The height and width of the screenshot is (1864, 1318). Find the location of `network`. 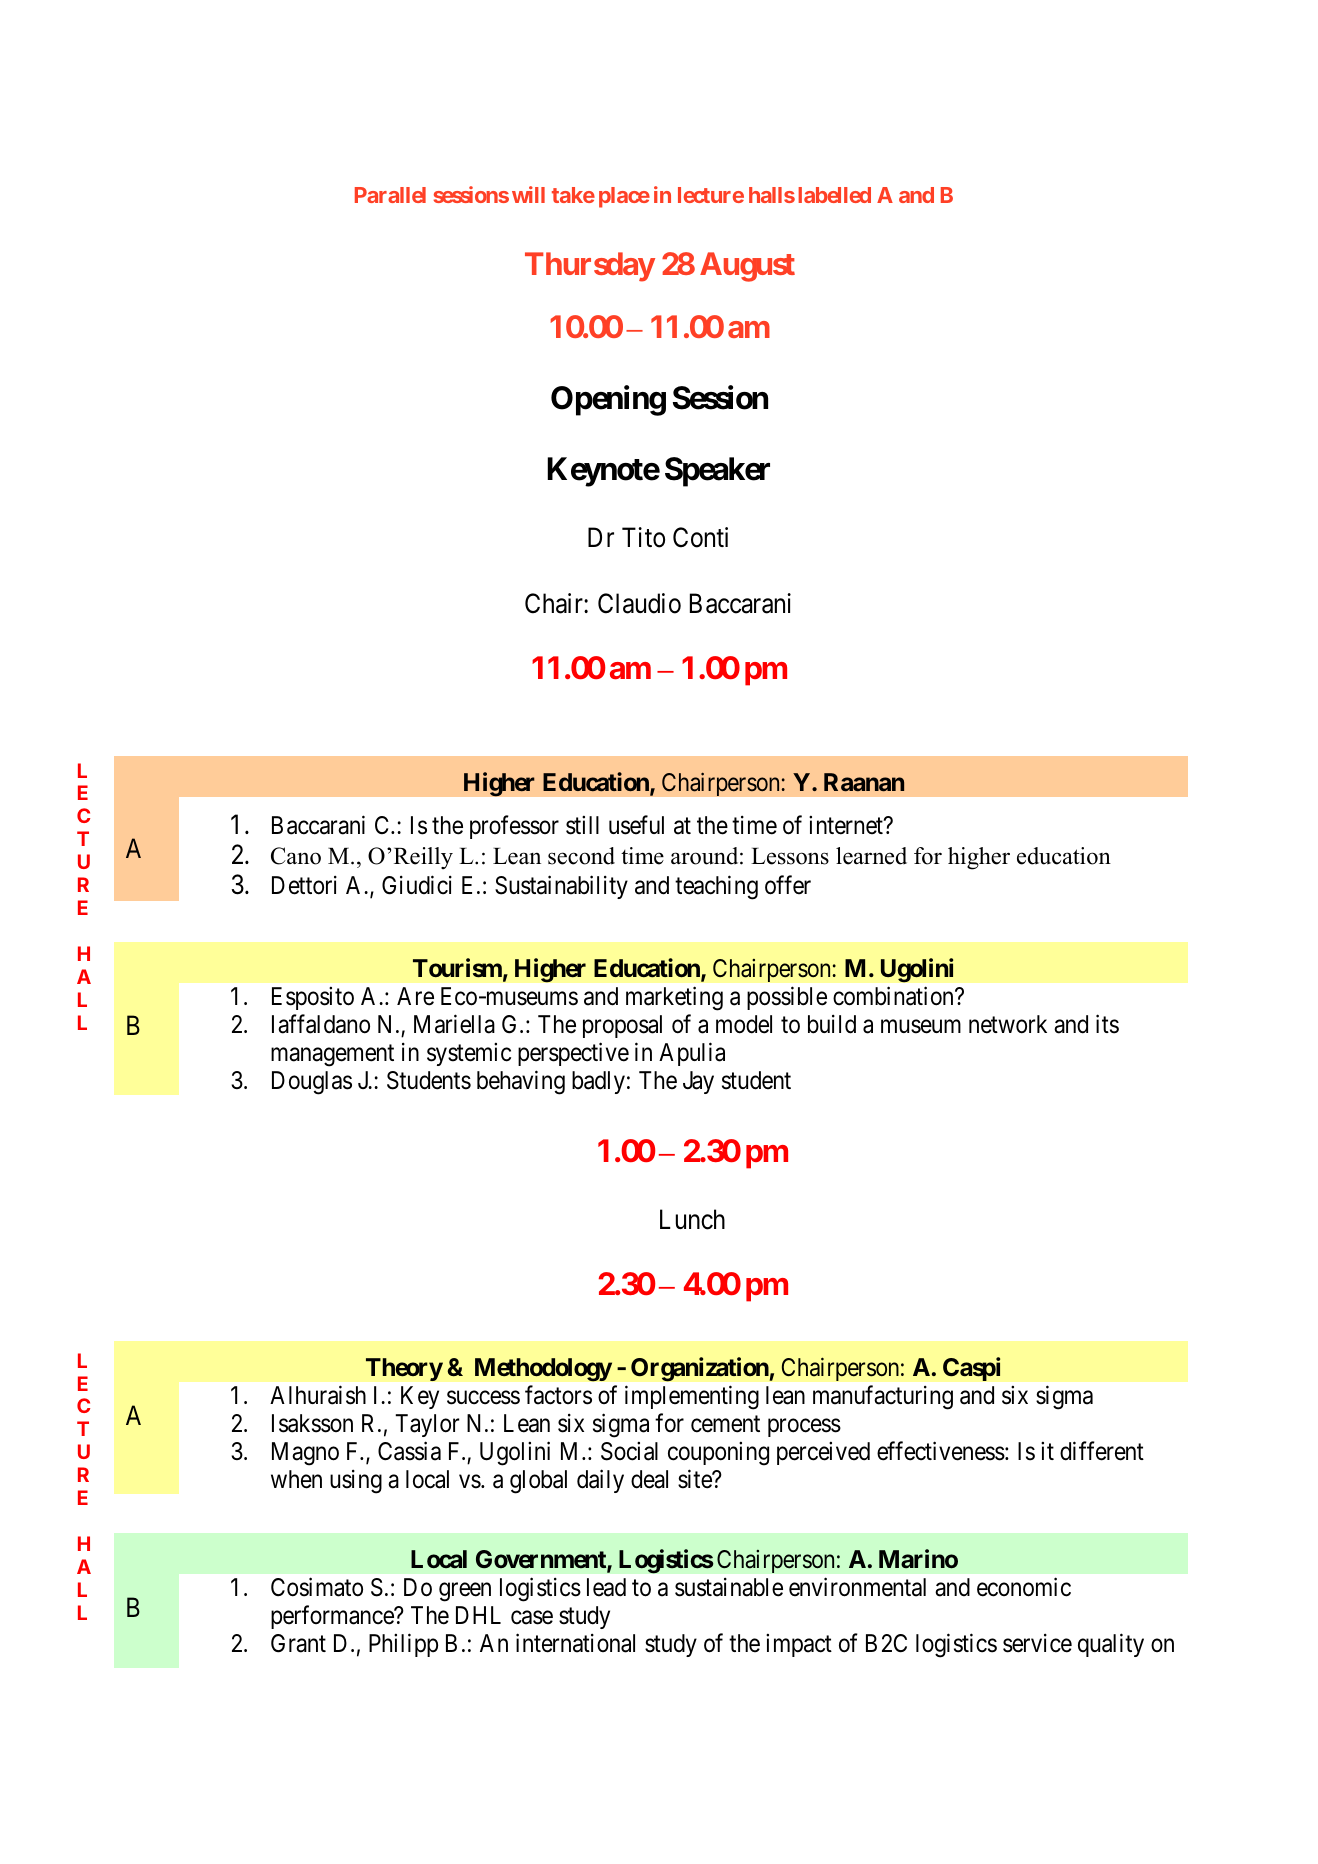

network is located at coordinates (1008, 1024).
